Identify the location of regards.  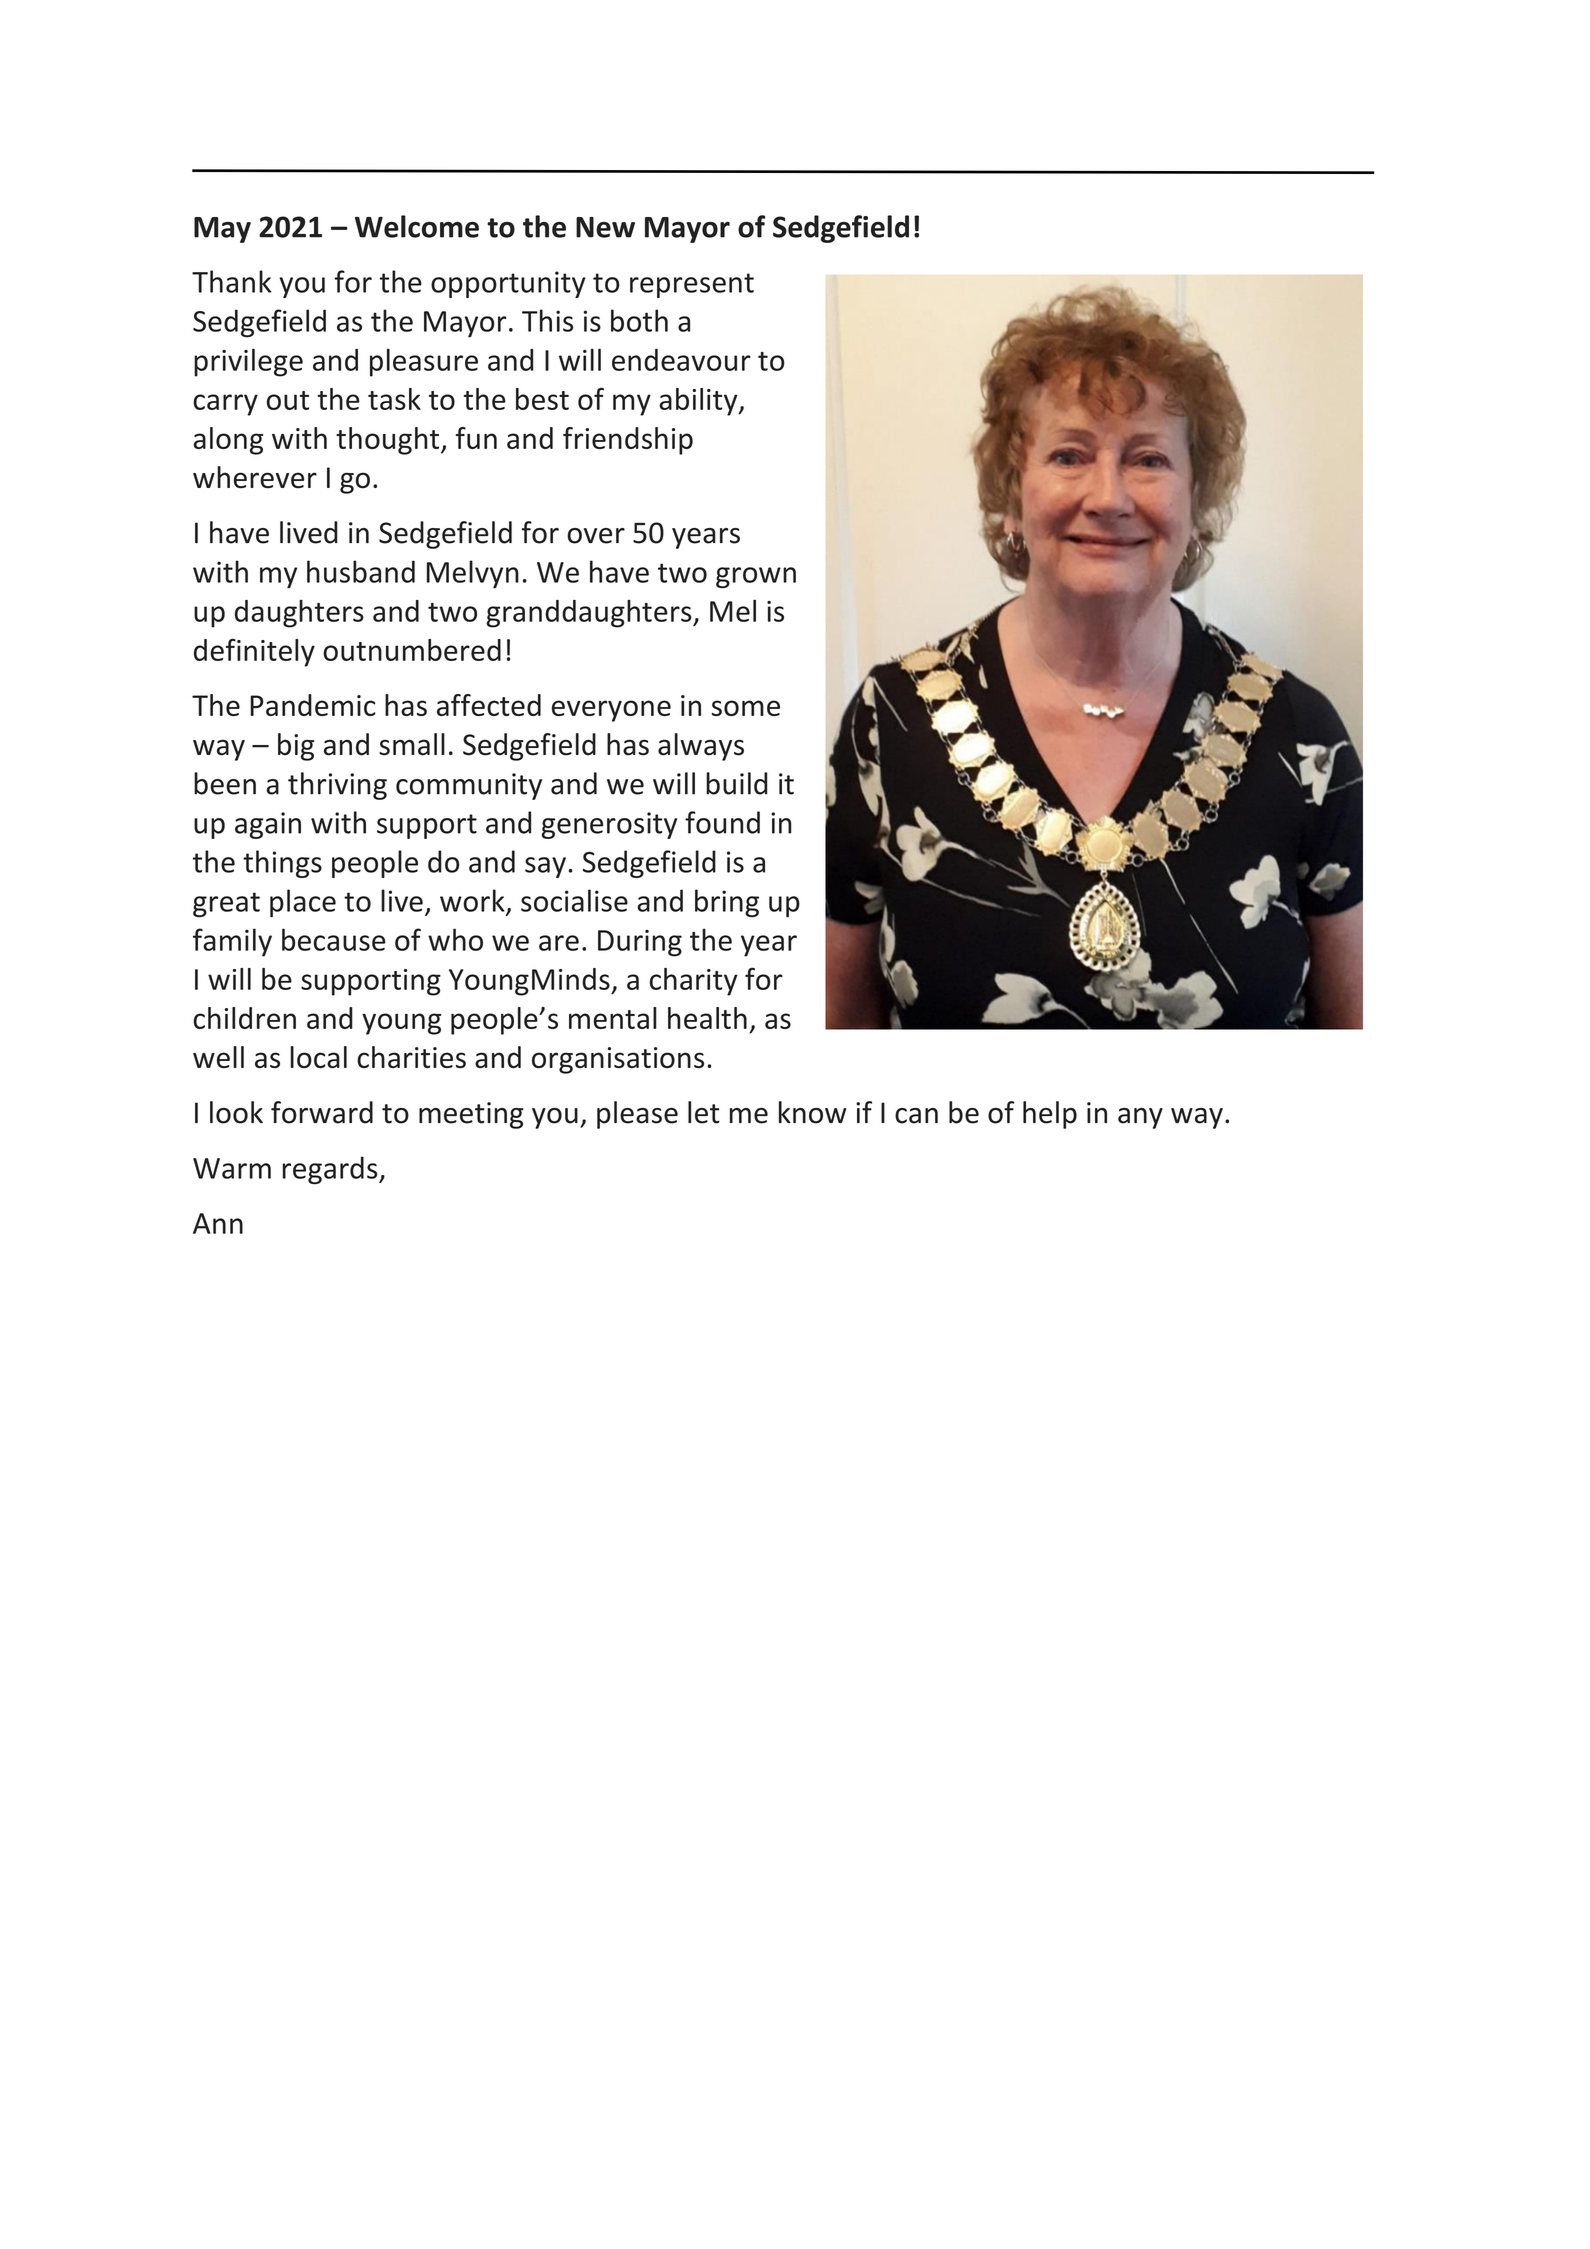
(331, 1170).
